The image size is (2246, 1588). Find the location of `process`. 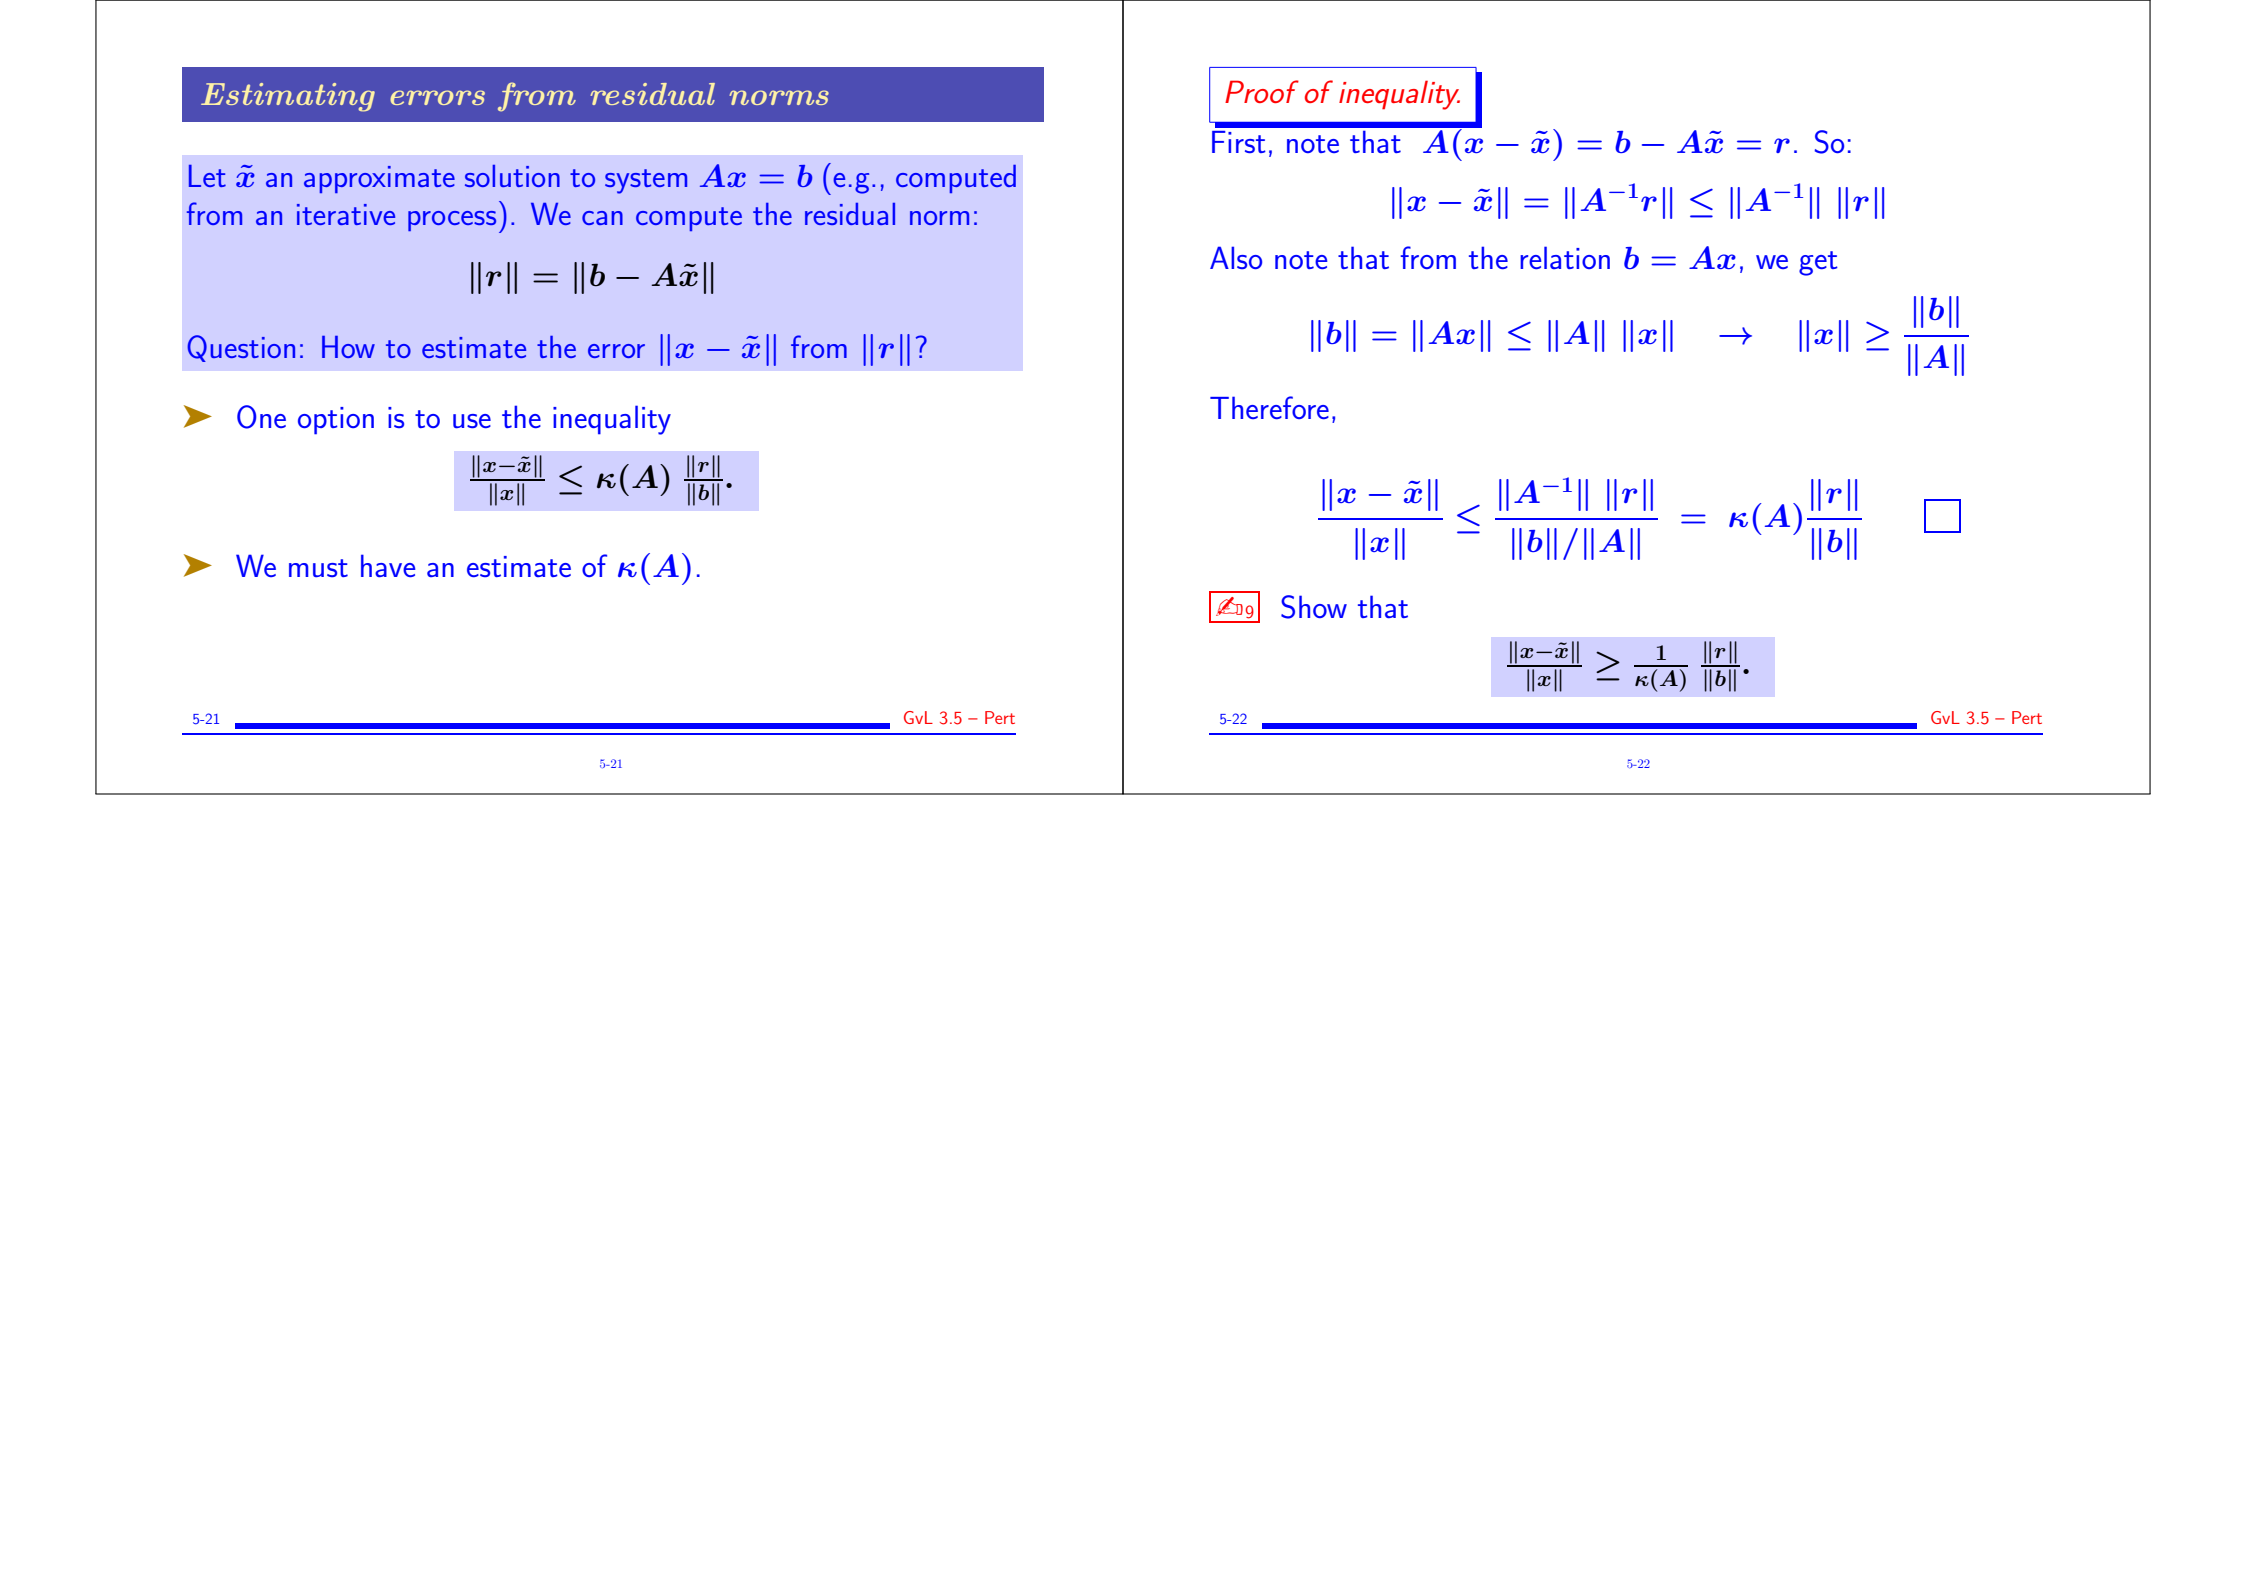

process is located at coordinates (452, 221).
